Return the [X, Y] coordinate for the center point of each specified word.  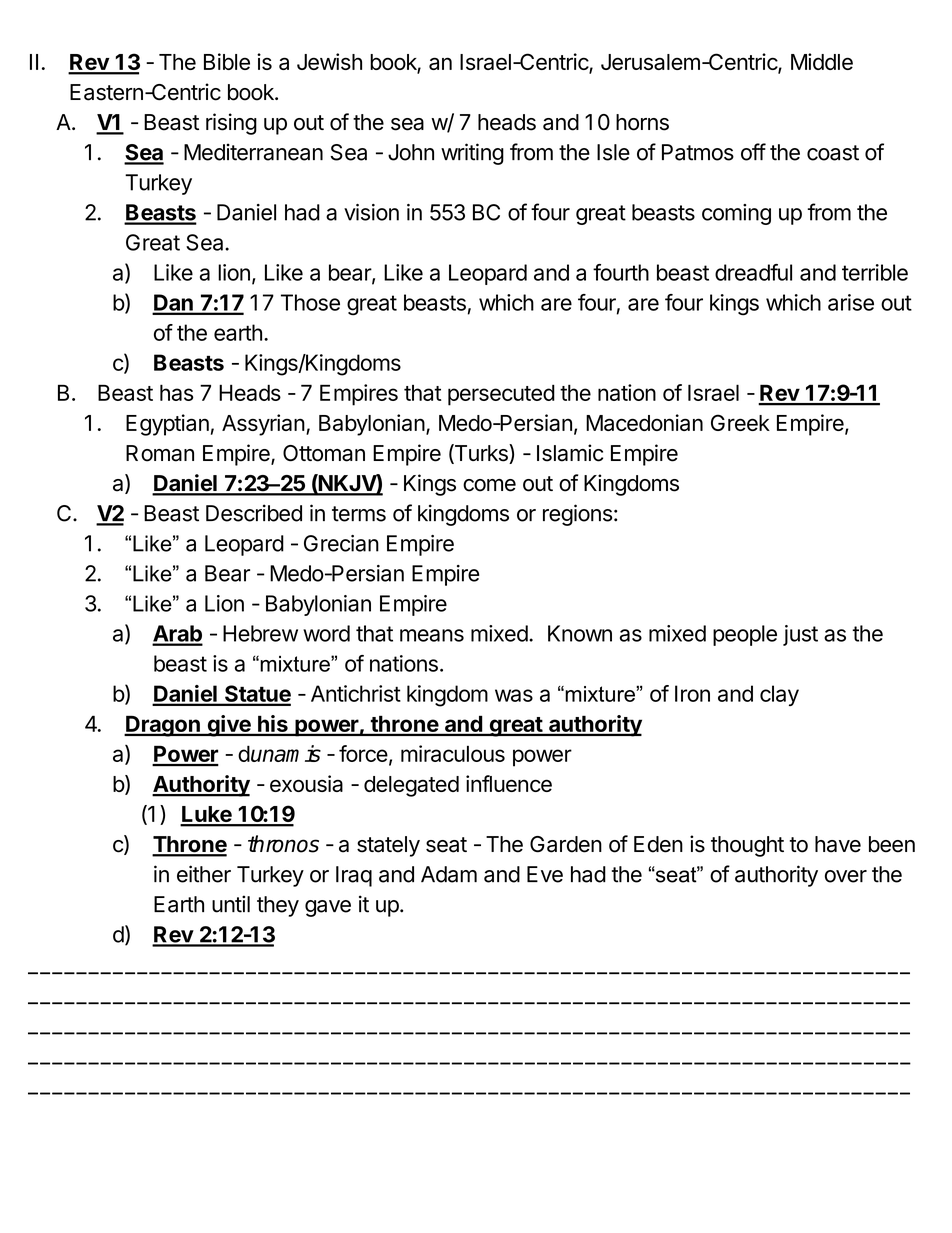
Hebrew [260, 633]
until [231, 904]
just [800, 635]
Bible [227, 61]
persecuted [501, 395]
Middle [822, 61]
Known [580, 633]
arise [851, 302]
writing [472, 154]
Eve [545, 874]
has [177, 392]
